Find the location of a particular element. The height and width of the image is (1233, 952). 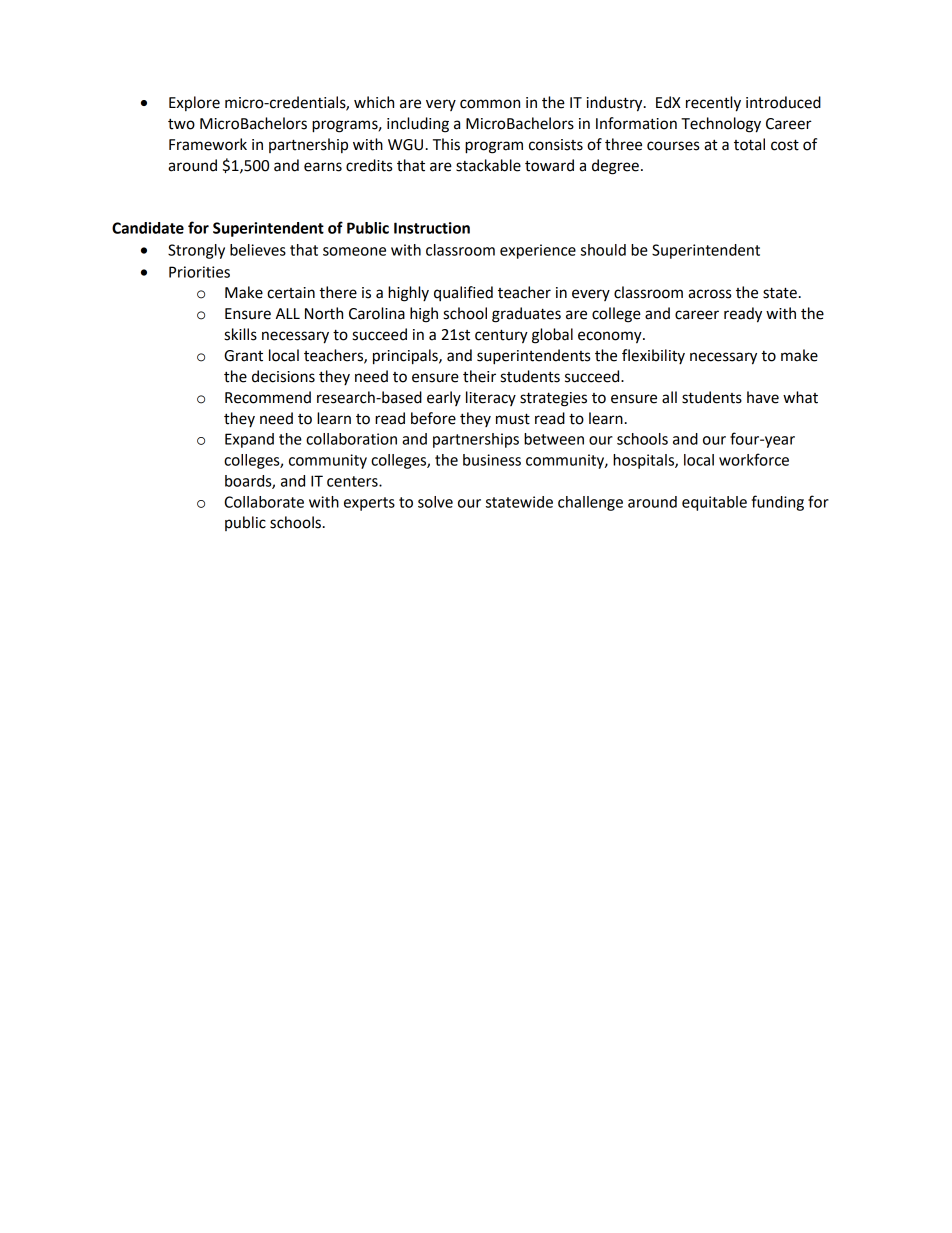

Explore is located at coordinates (194, 103).
